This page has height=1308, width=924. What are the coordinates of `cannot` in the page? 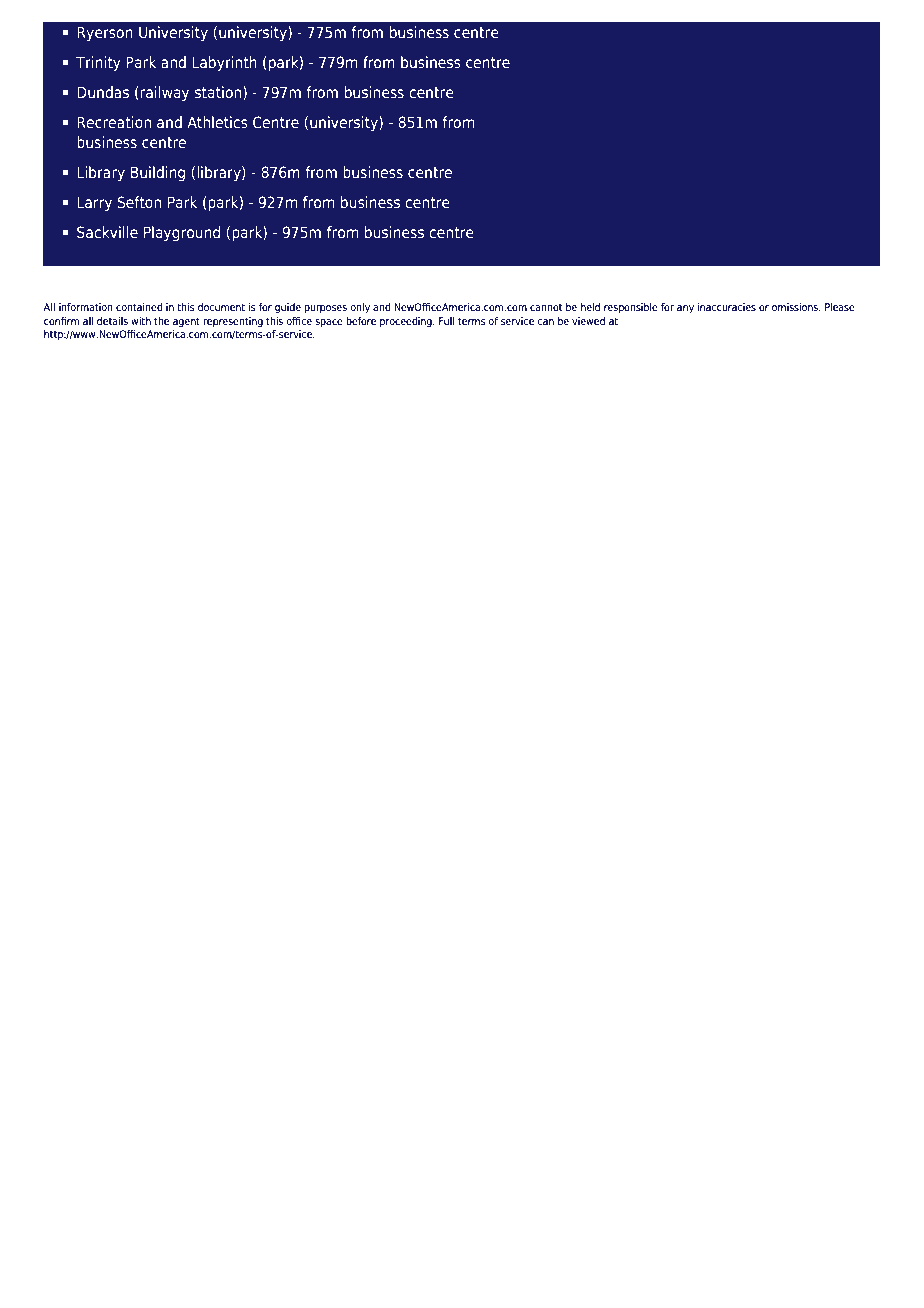 It's located at (546, 307).
